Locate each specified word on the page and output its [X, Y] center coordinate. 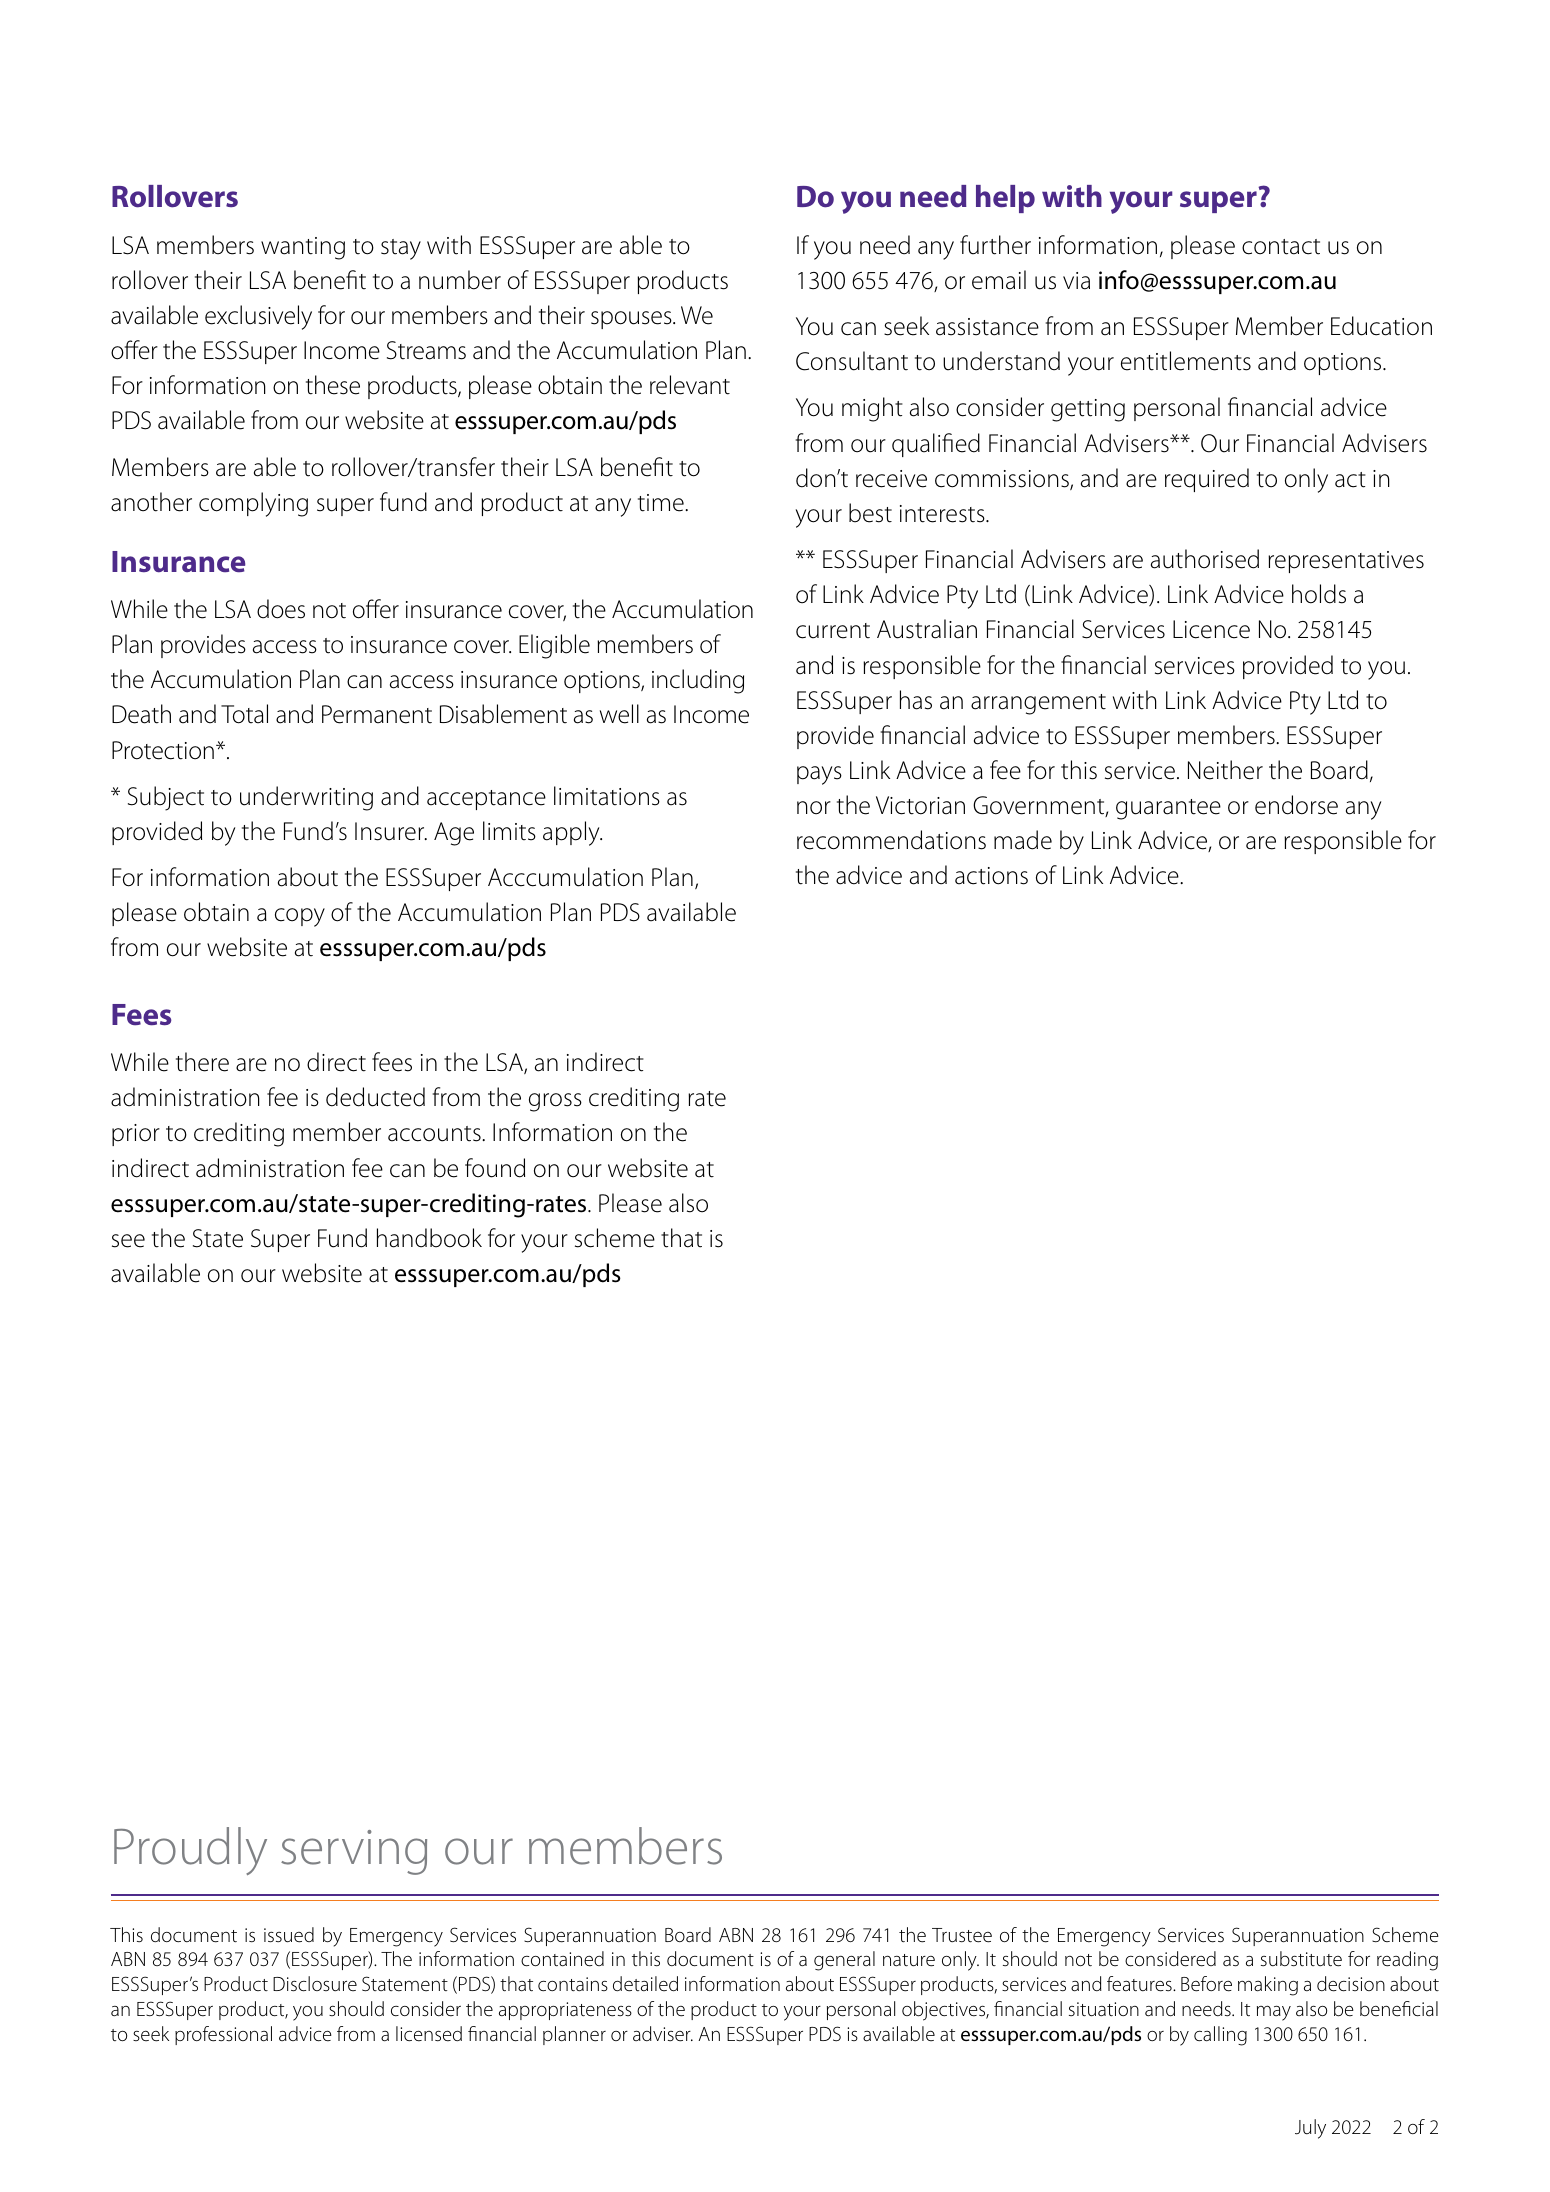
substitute [1301, 1959]
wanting [303, 248]
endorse [1296, 805]
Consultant [852, 361]
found [495, 1168]
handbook [429, 1238]
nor [814, 808]
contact [1281, 247]
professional [223, 2035]
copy [300, 917]
